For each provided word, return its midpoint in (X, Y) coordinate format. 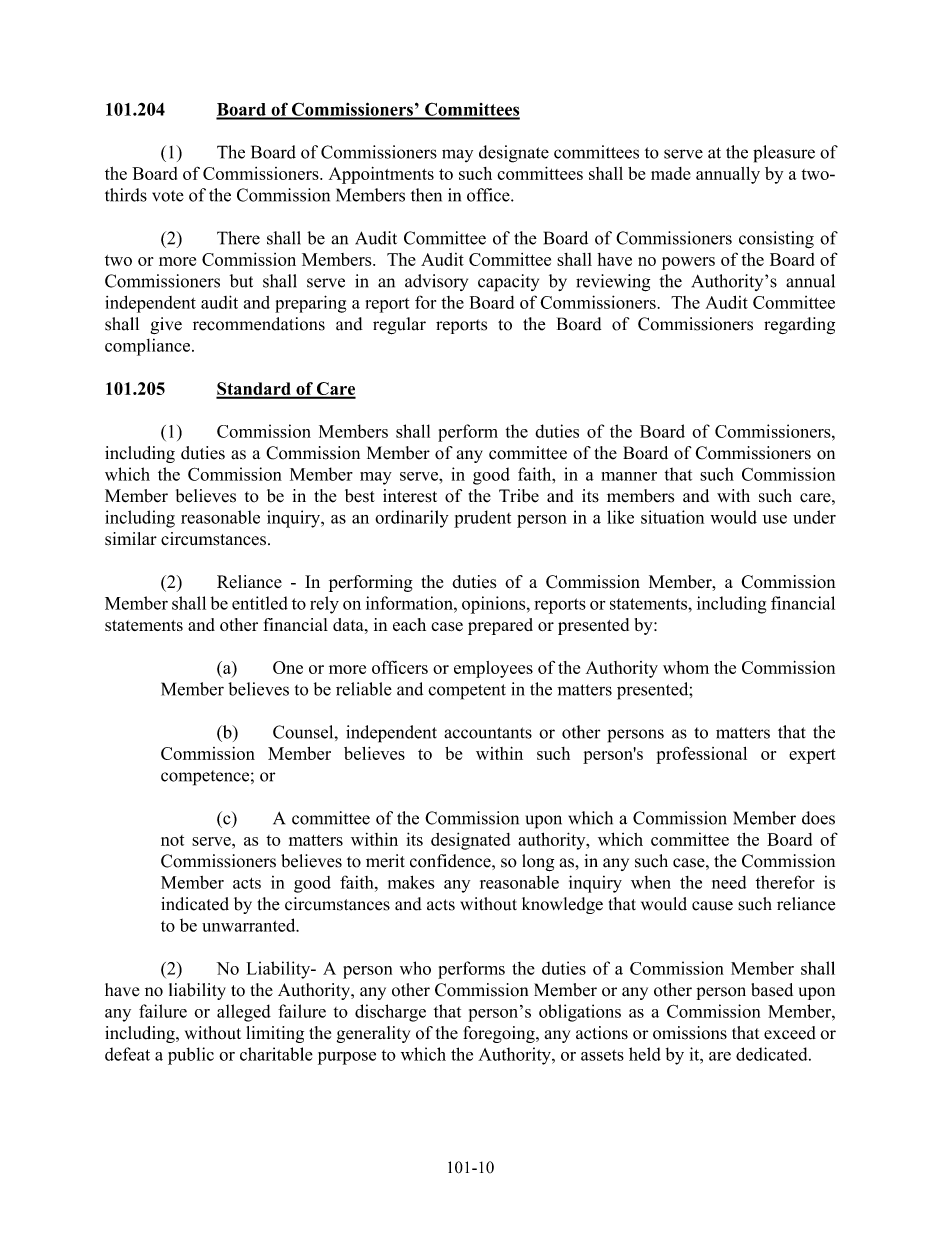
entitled (260, 603)
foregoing (500, 1034)
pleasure (784, 154)
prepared (500, 626)
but (241, 281)
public (191, 1056)
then (426, 195)
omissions (690, 1033)
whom (686, 667)
